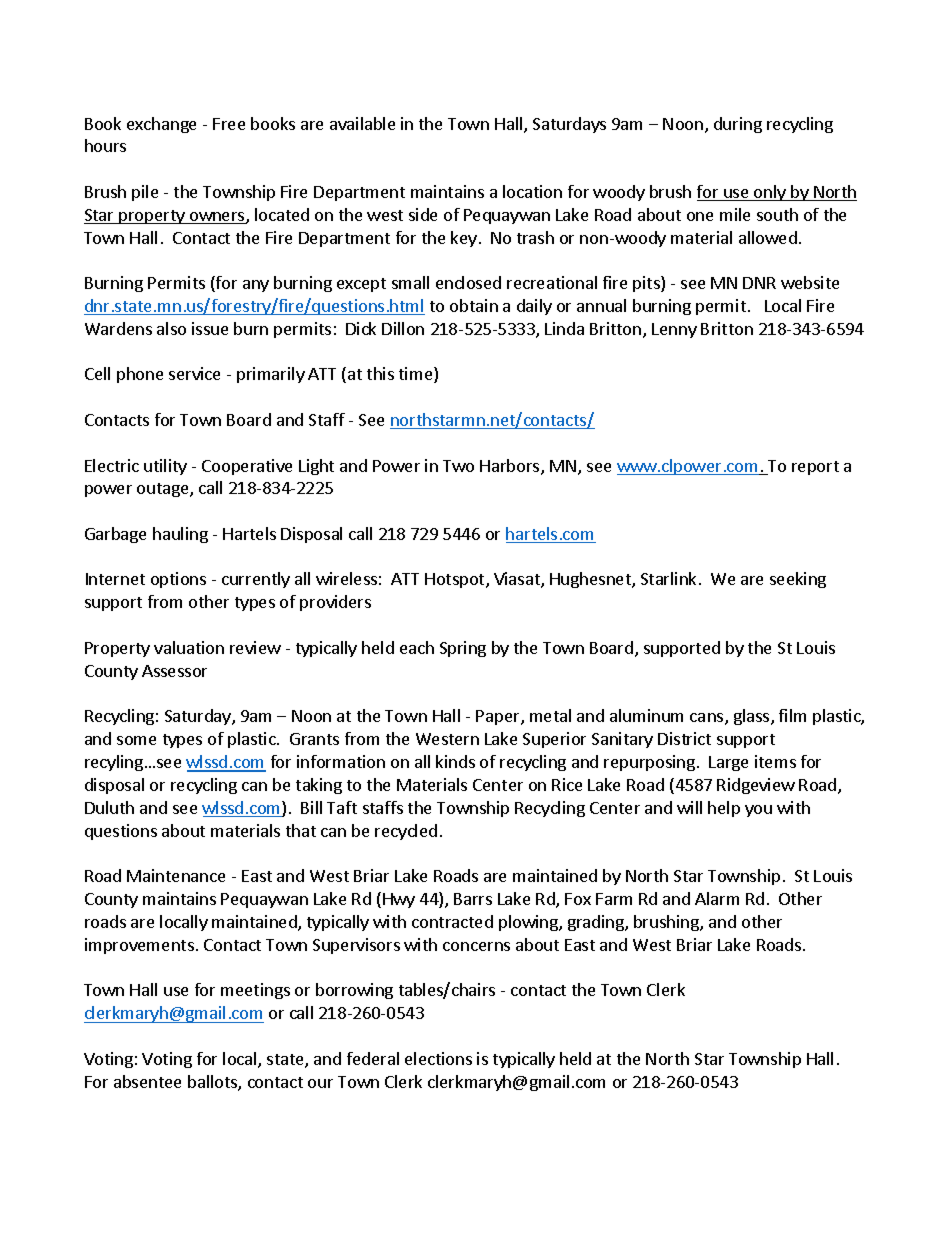  Describe the element at coordinates (147, 1081) in the image. I see `absentee` at that location.
